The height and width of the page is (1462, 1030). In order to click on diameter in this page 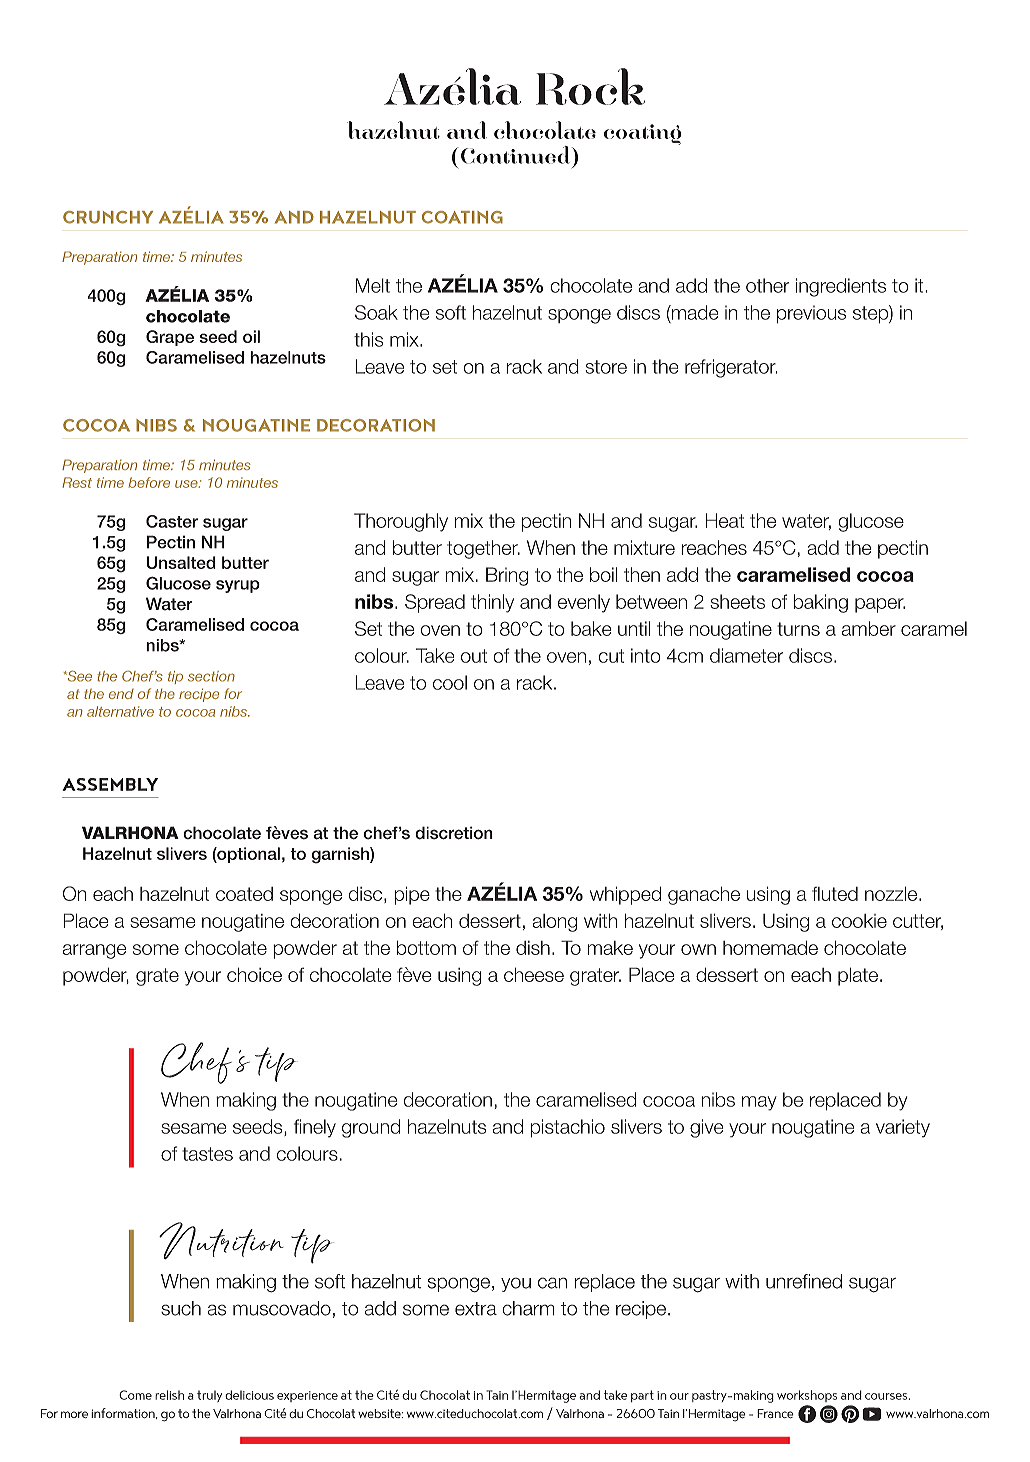, I will do `click(746, 655)`.
